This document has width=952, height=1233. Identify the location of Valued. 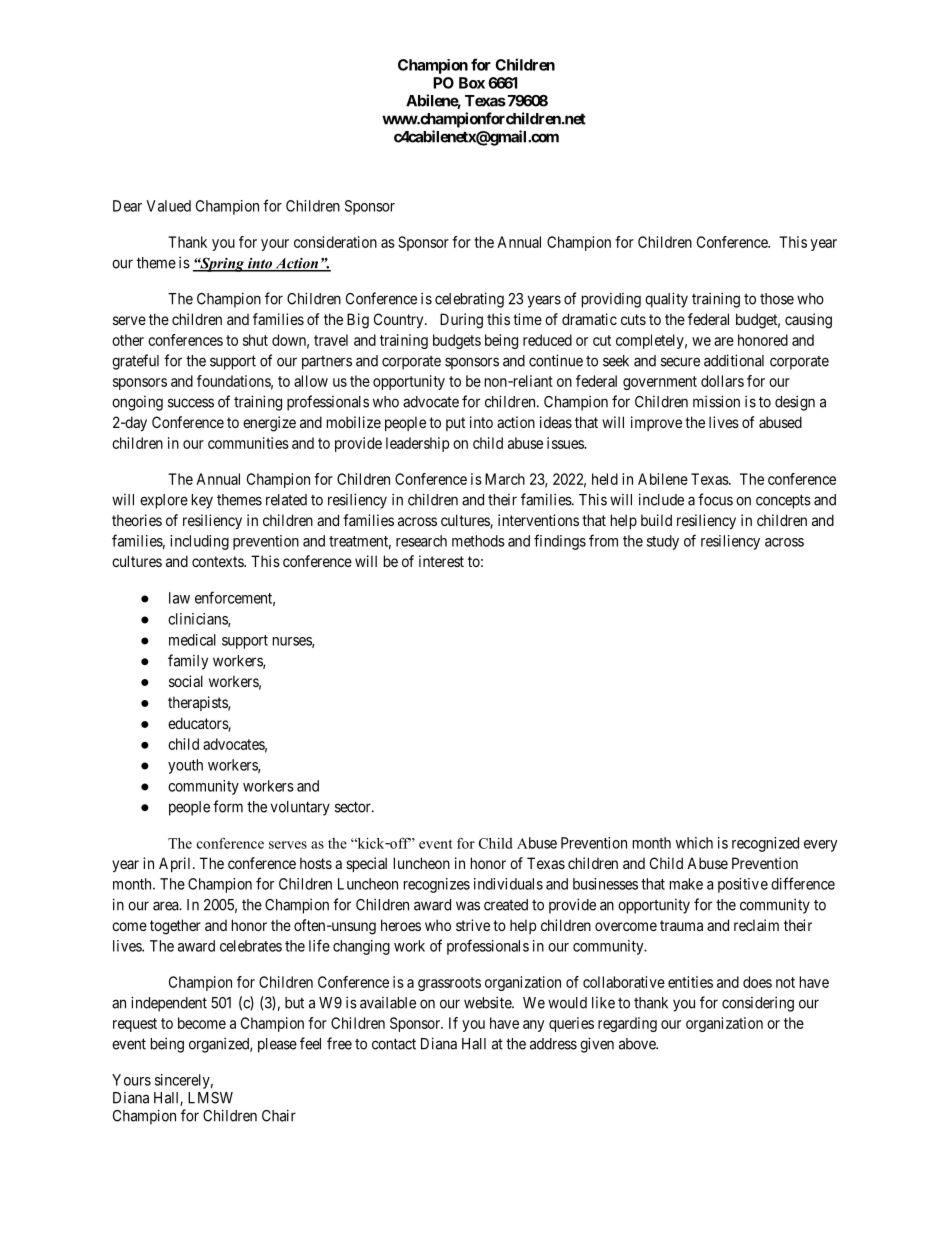
(168, 206).
